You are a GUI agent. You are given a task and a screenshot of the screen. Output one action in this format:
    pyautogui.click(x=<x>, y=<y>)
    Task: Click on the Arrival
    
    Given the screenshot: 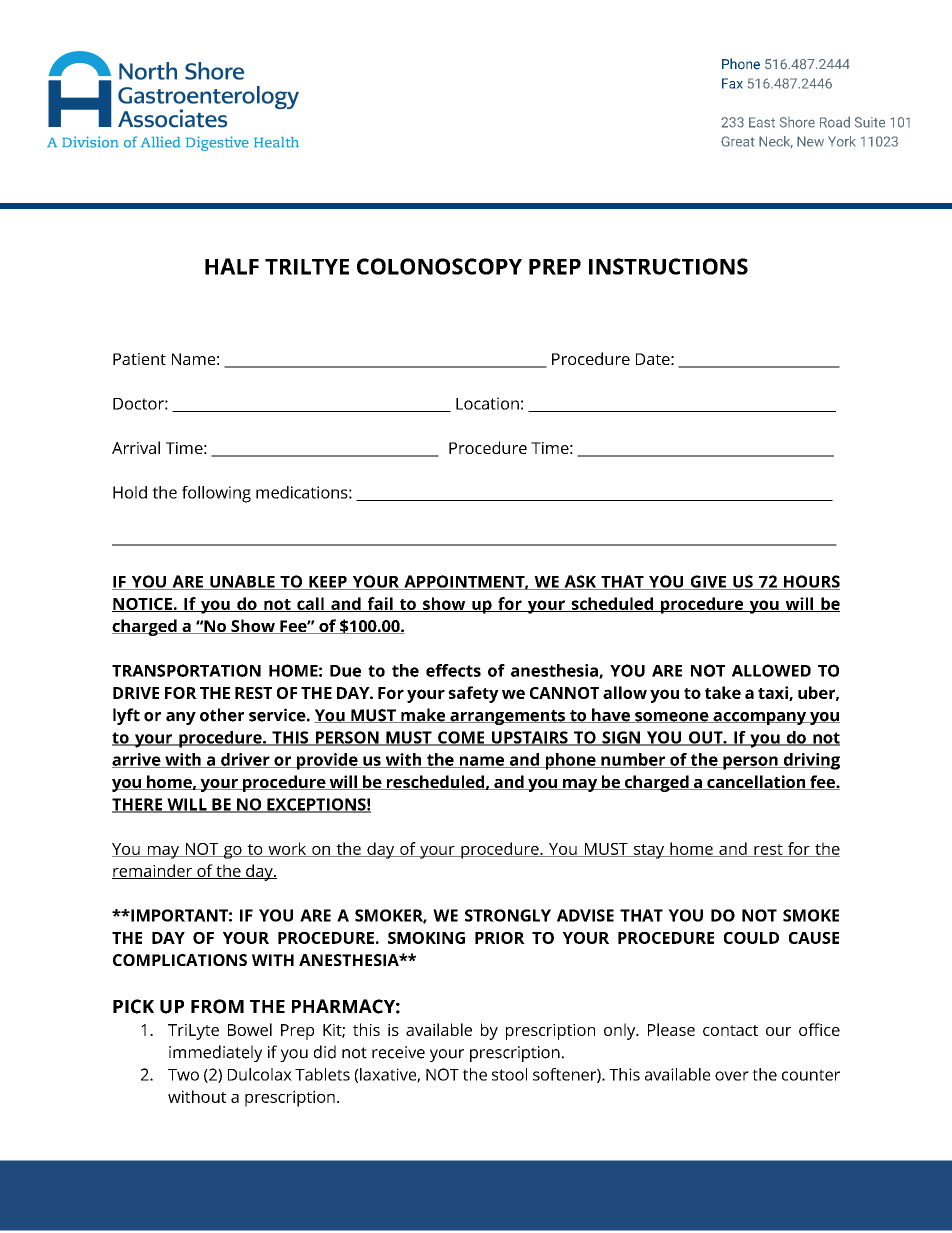 What is the action you would take?
    pyautogui.click(x=136, y=447)
